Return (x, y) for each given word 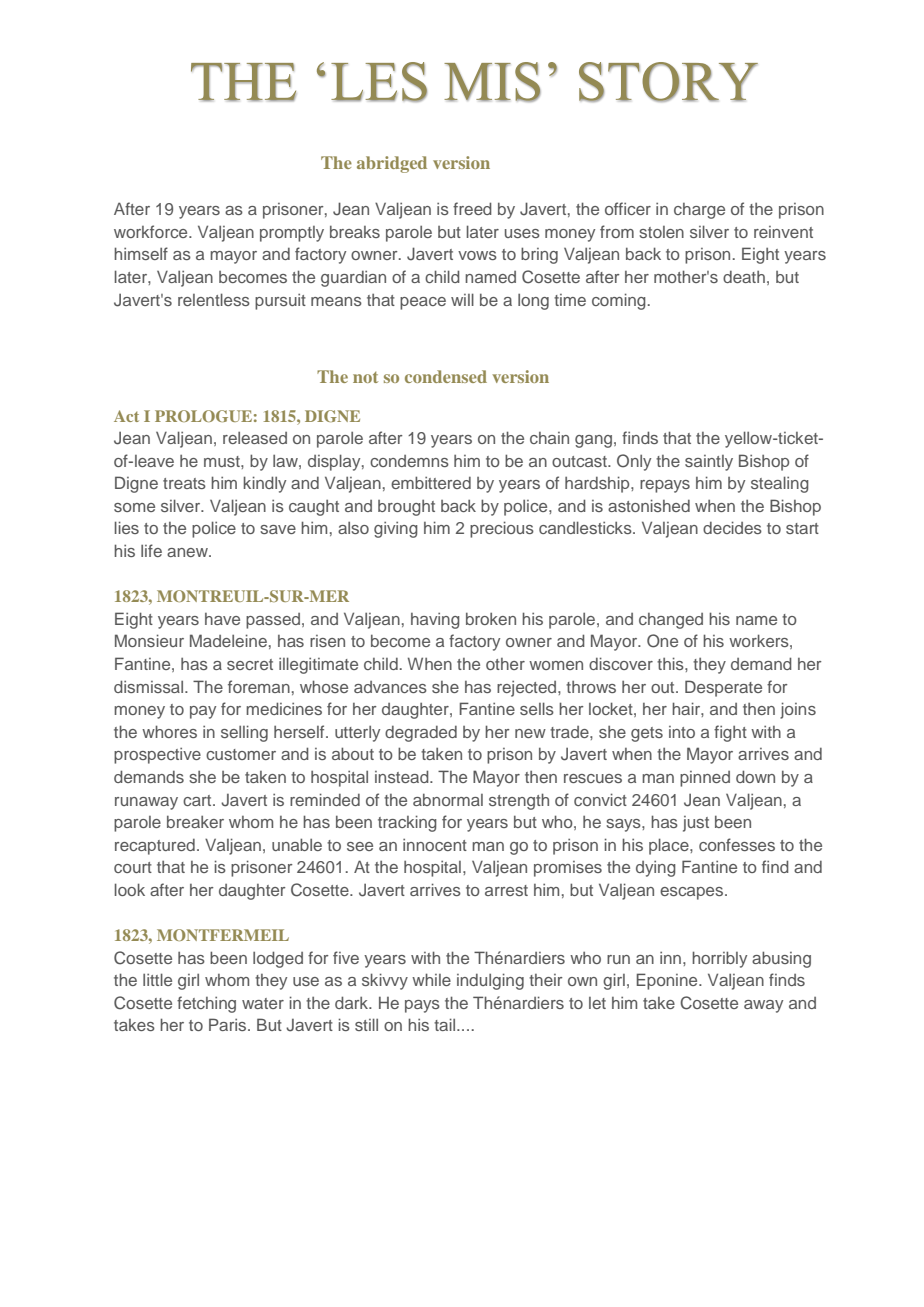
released (255, 438)
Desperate (723, 688)
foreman (259, 686)
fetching (206, 1004)
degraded (421, 734)
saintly (709, 463)
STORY (668, 82)
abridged (392, 164)
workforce (152, 231)
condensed (446, 376)
